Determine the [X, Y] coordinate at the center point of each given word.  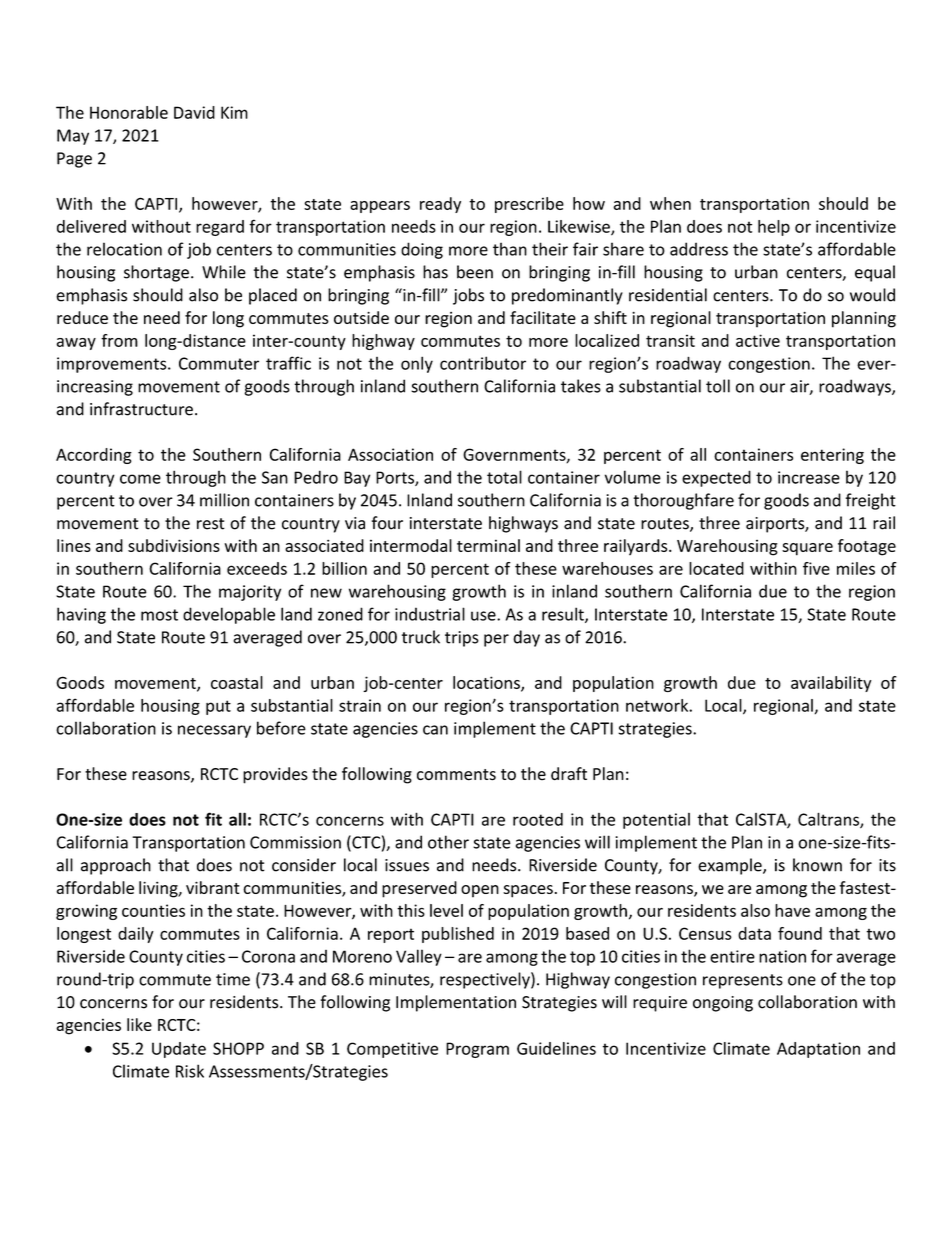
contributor [483, 363]
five [816, 568]
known [817, 865]
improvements [113, 365]
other [448, 842]
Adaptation [818, 1050]
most [159, 615]
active [758, 340]
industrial [430, 614]
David [194, 112]
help [774, 228]
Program [477, 1050]
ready [440, 205]
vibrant [213, 887]
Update [179, 1050]
